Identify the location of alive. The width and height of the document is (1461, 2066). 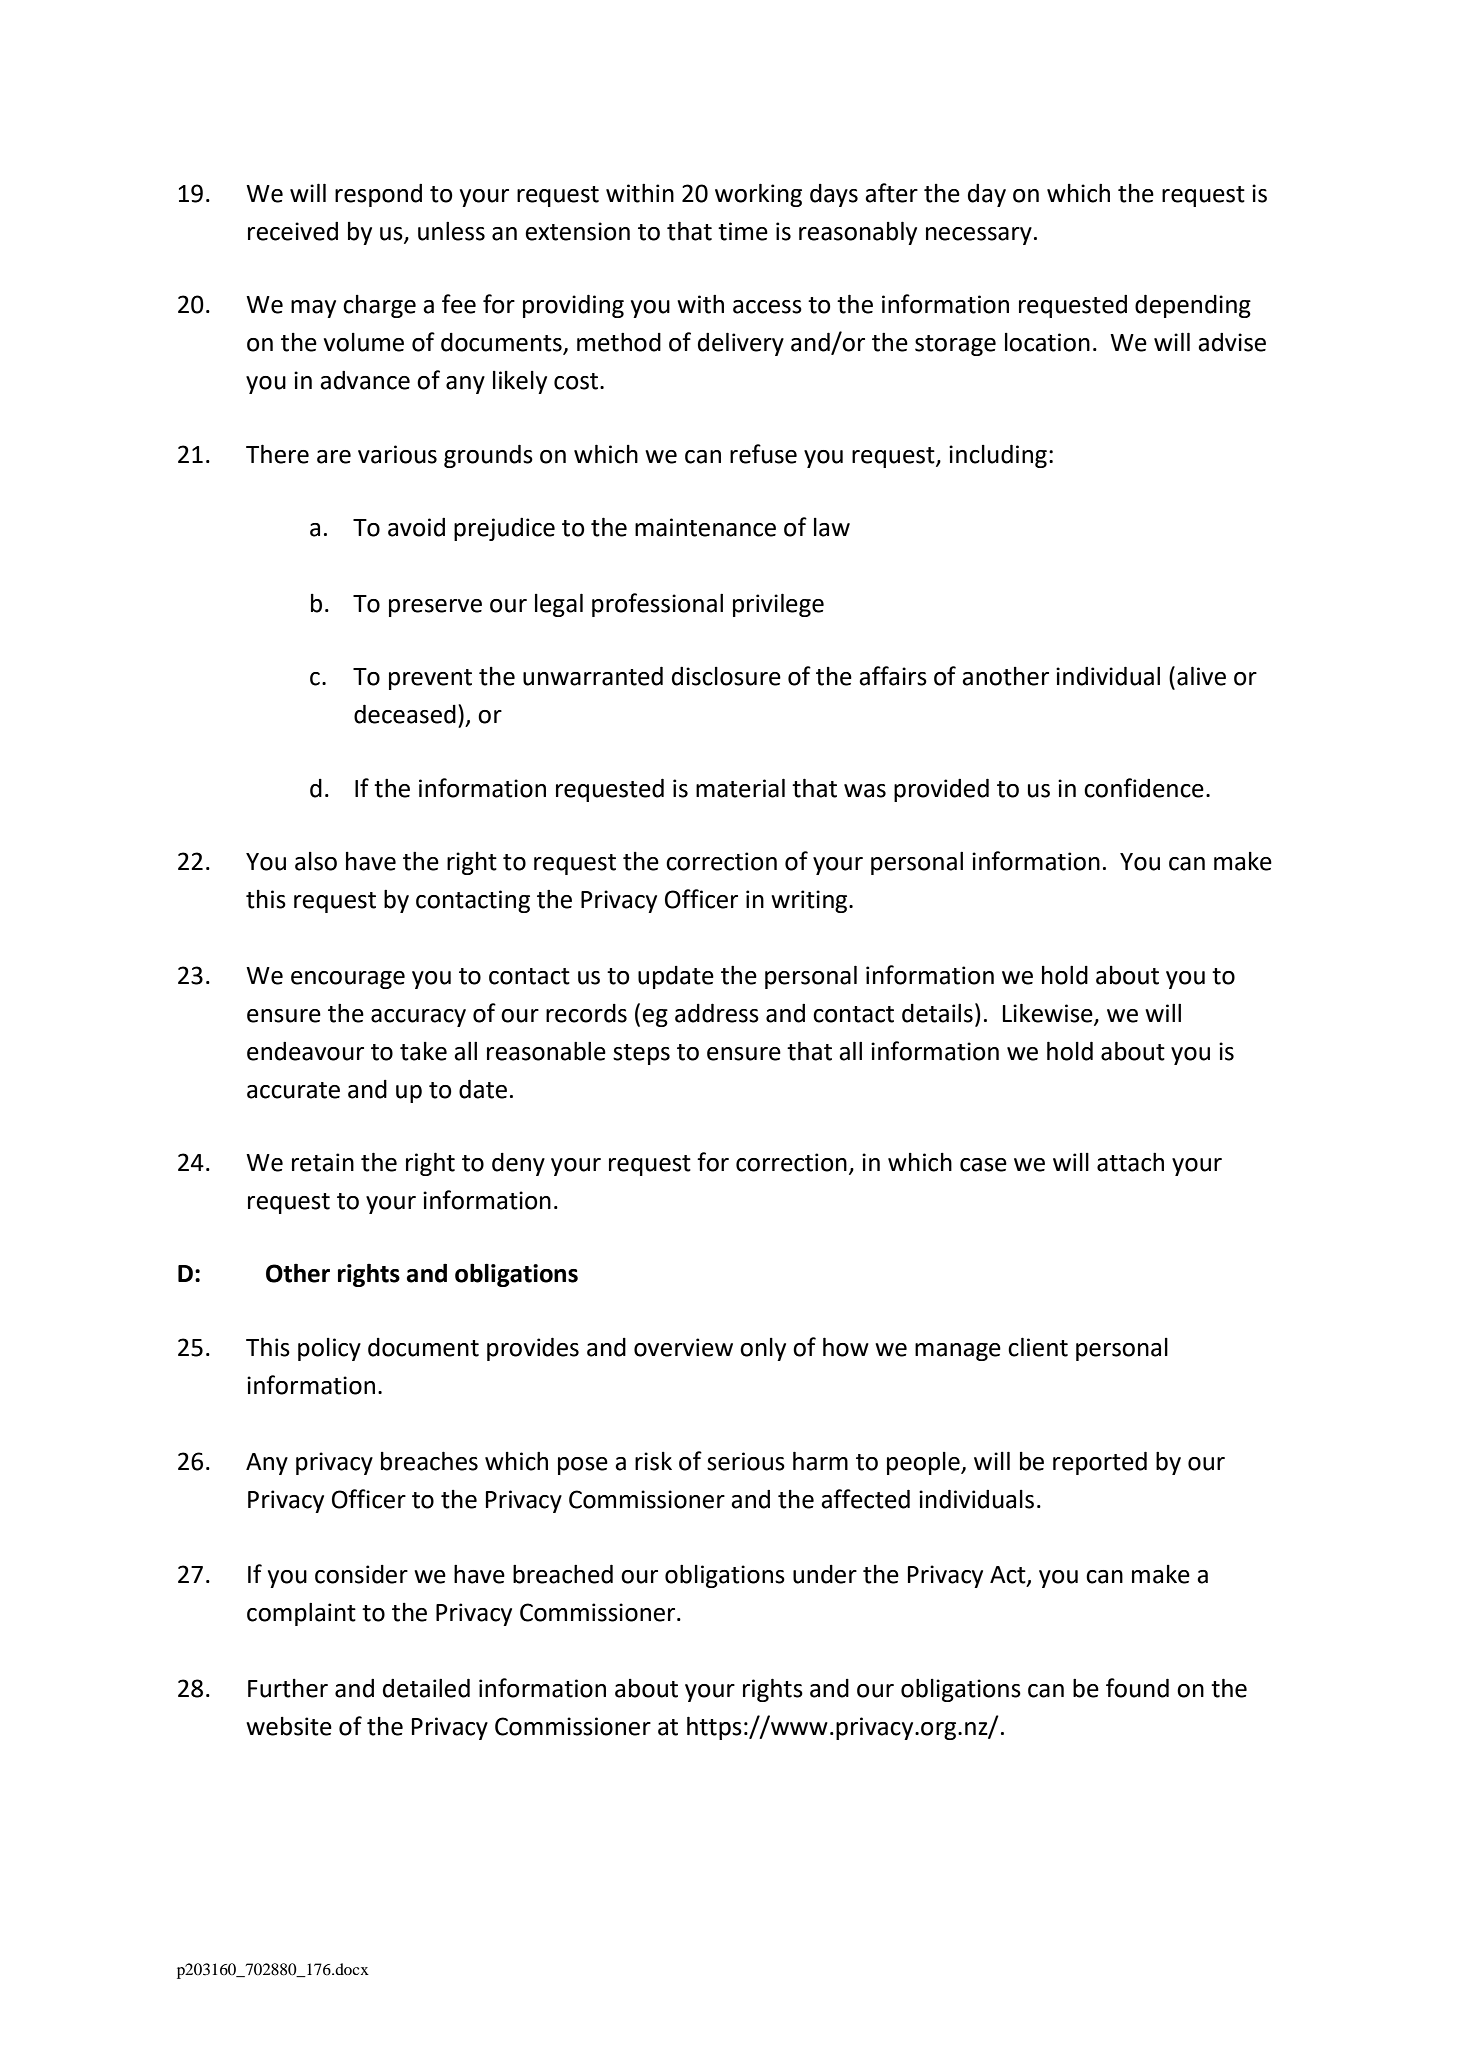
(1201, 676).
